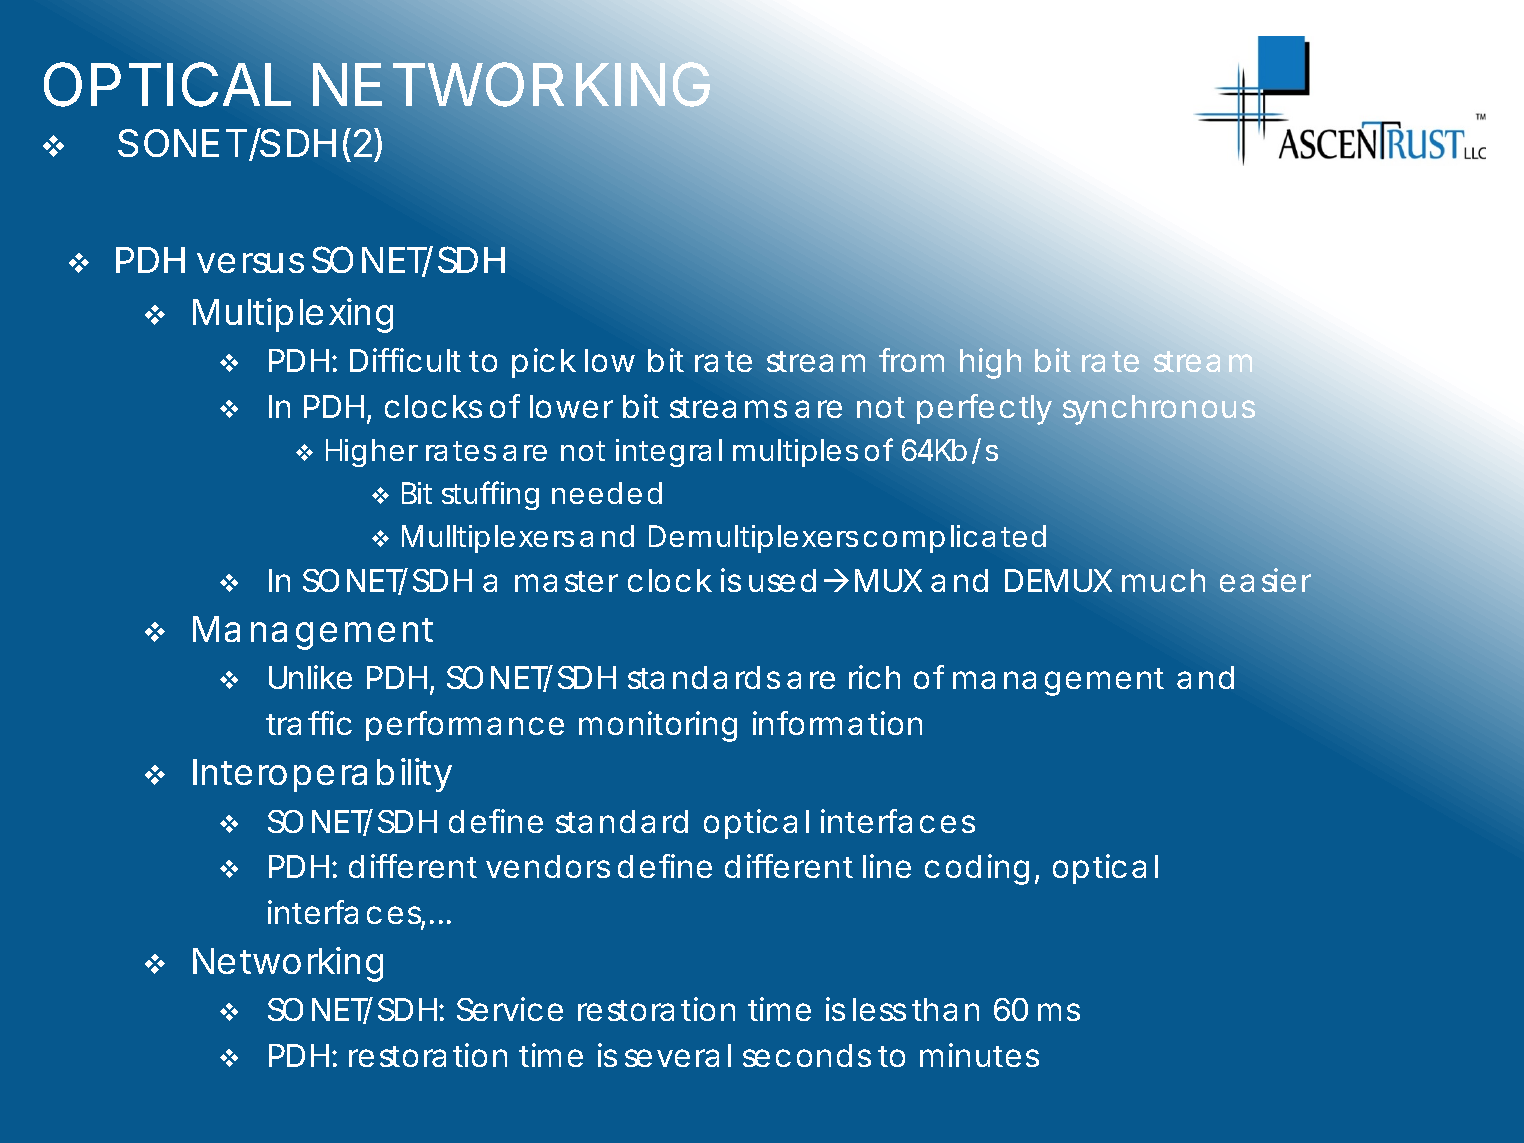  What do you see at coordinates (669, 453) in the screenshot?
I see `integral` at bounding box center [669, 453].
